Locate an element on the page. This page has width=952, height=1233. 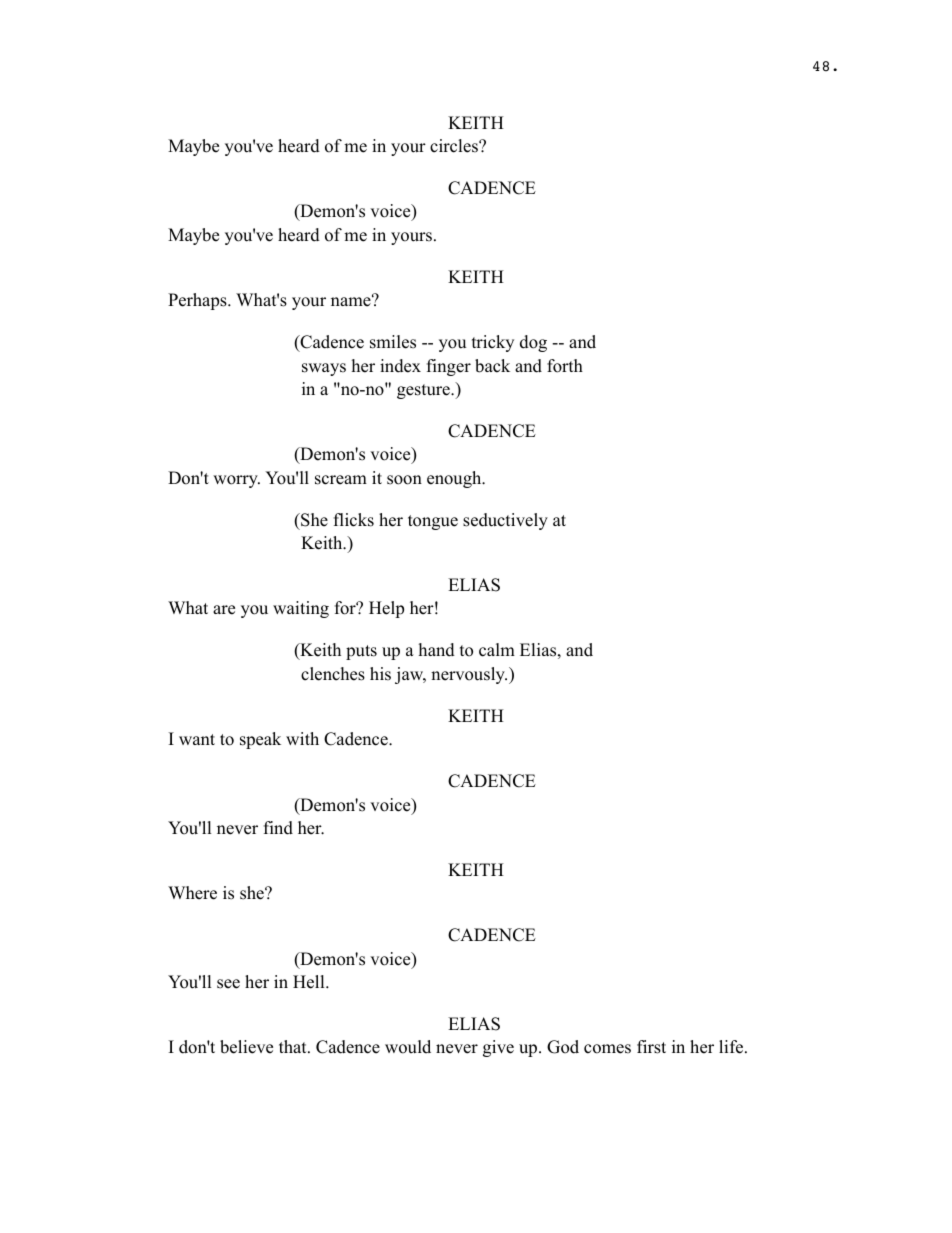
forth is located at coordinates (565, 366).
